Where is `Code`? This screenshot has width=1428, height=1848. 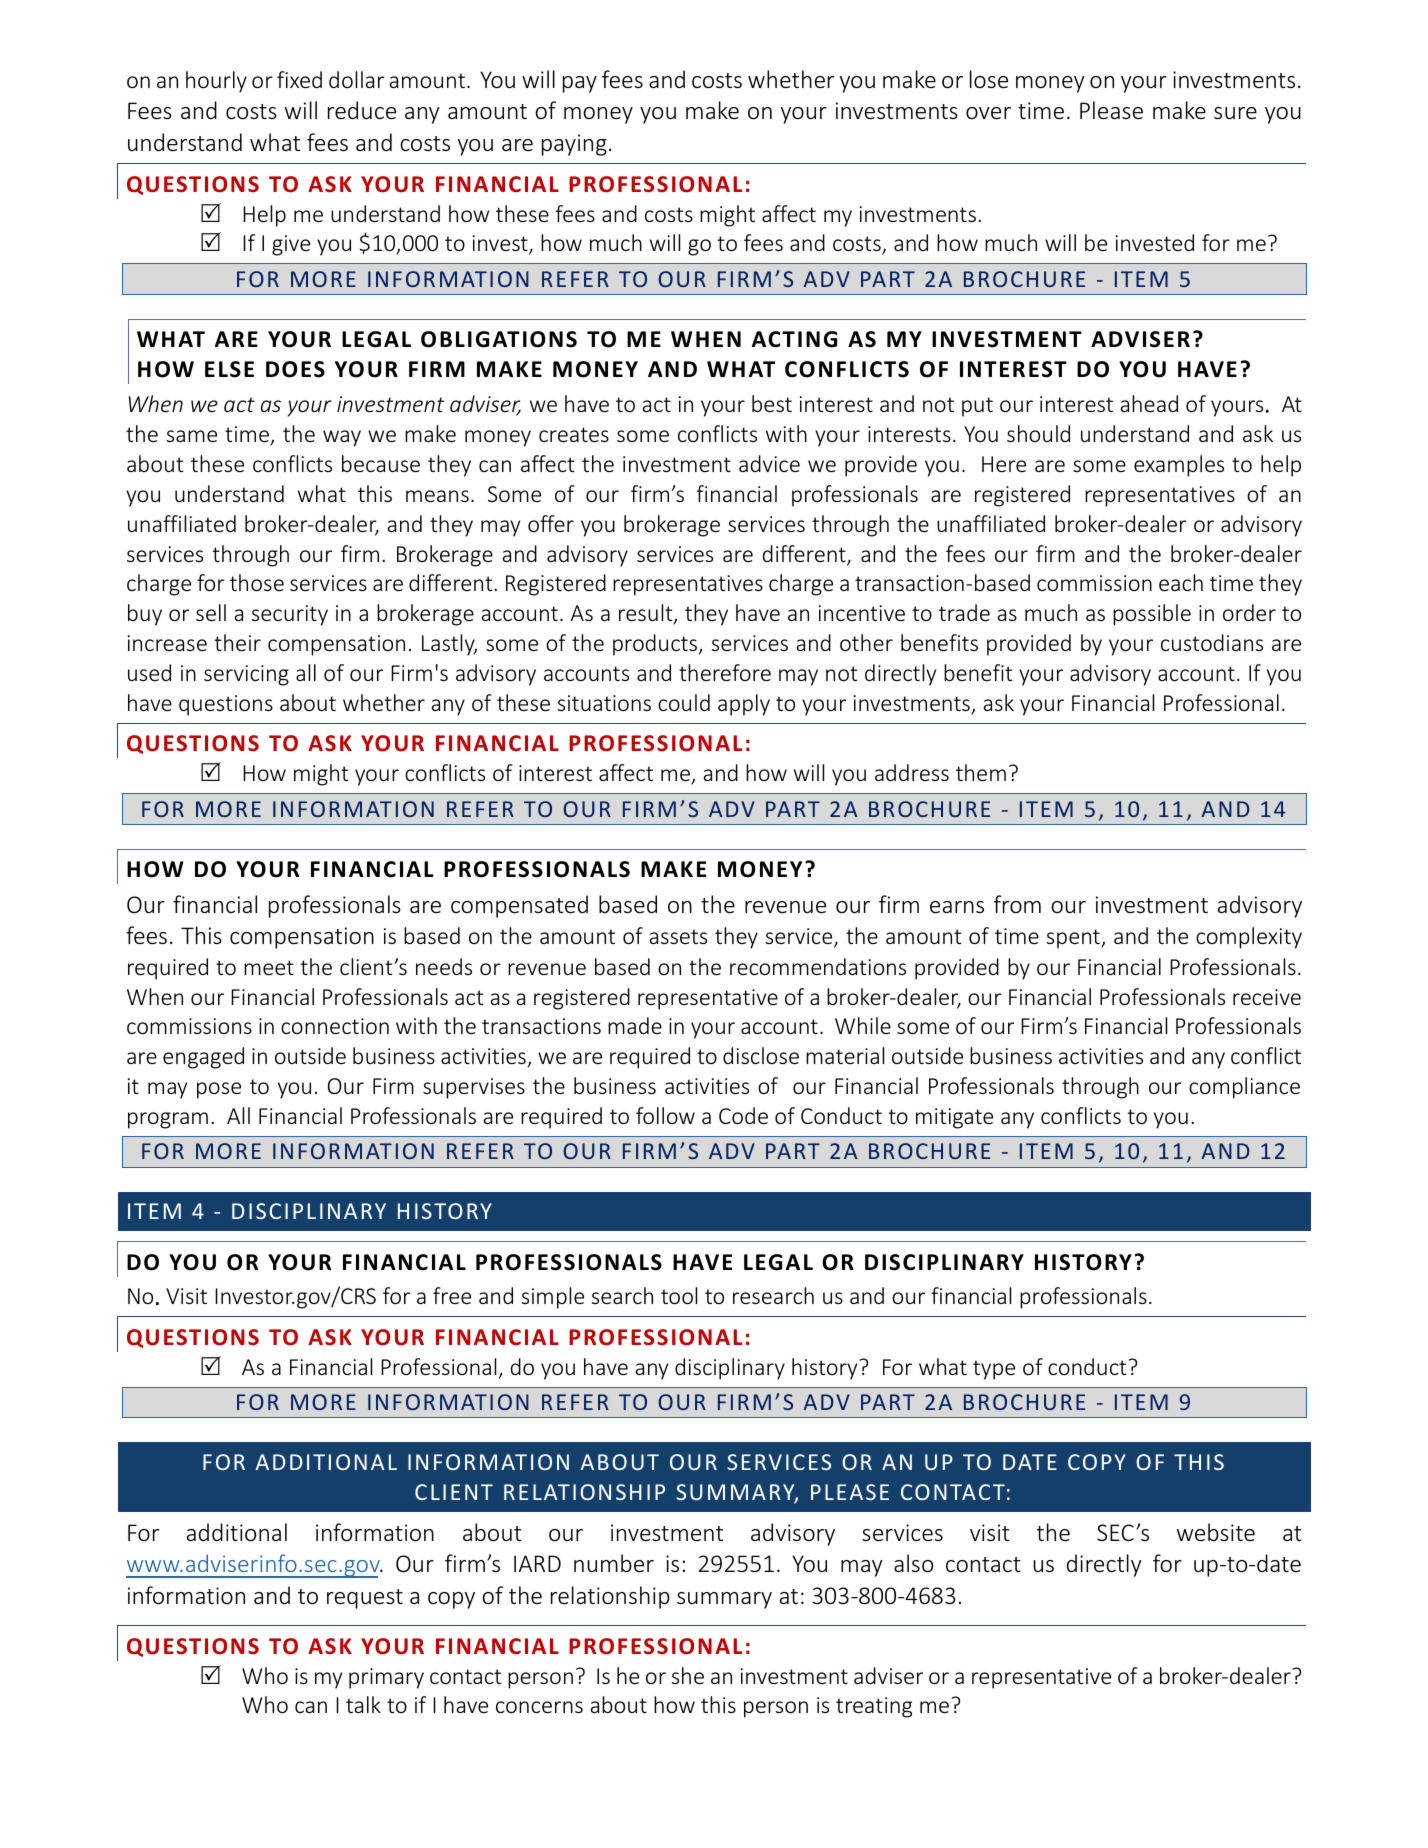
Code is located at coordinates (743, 1115).
